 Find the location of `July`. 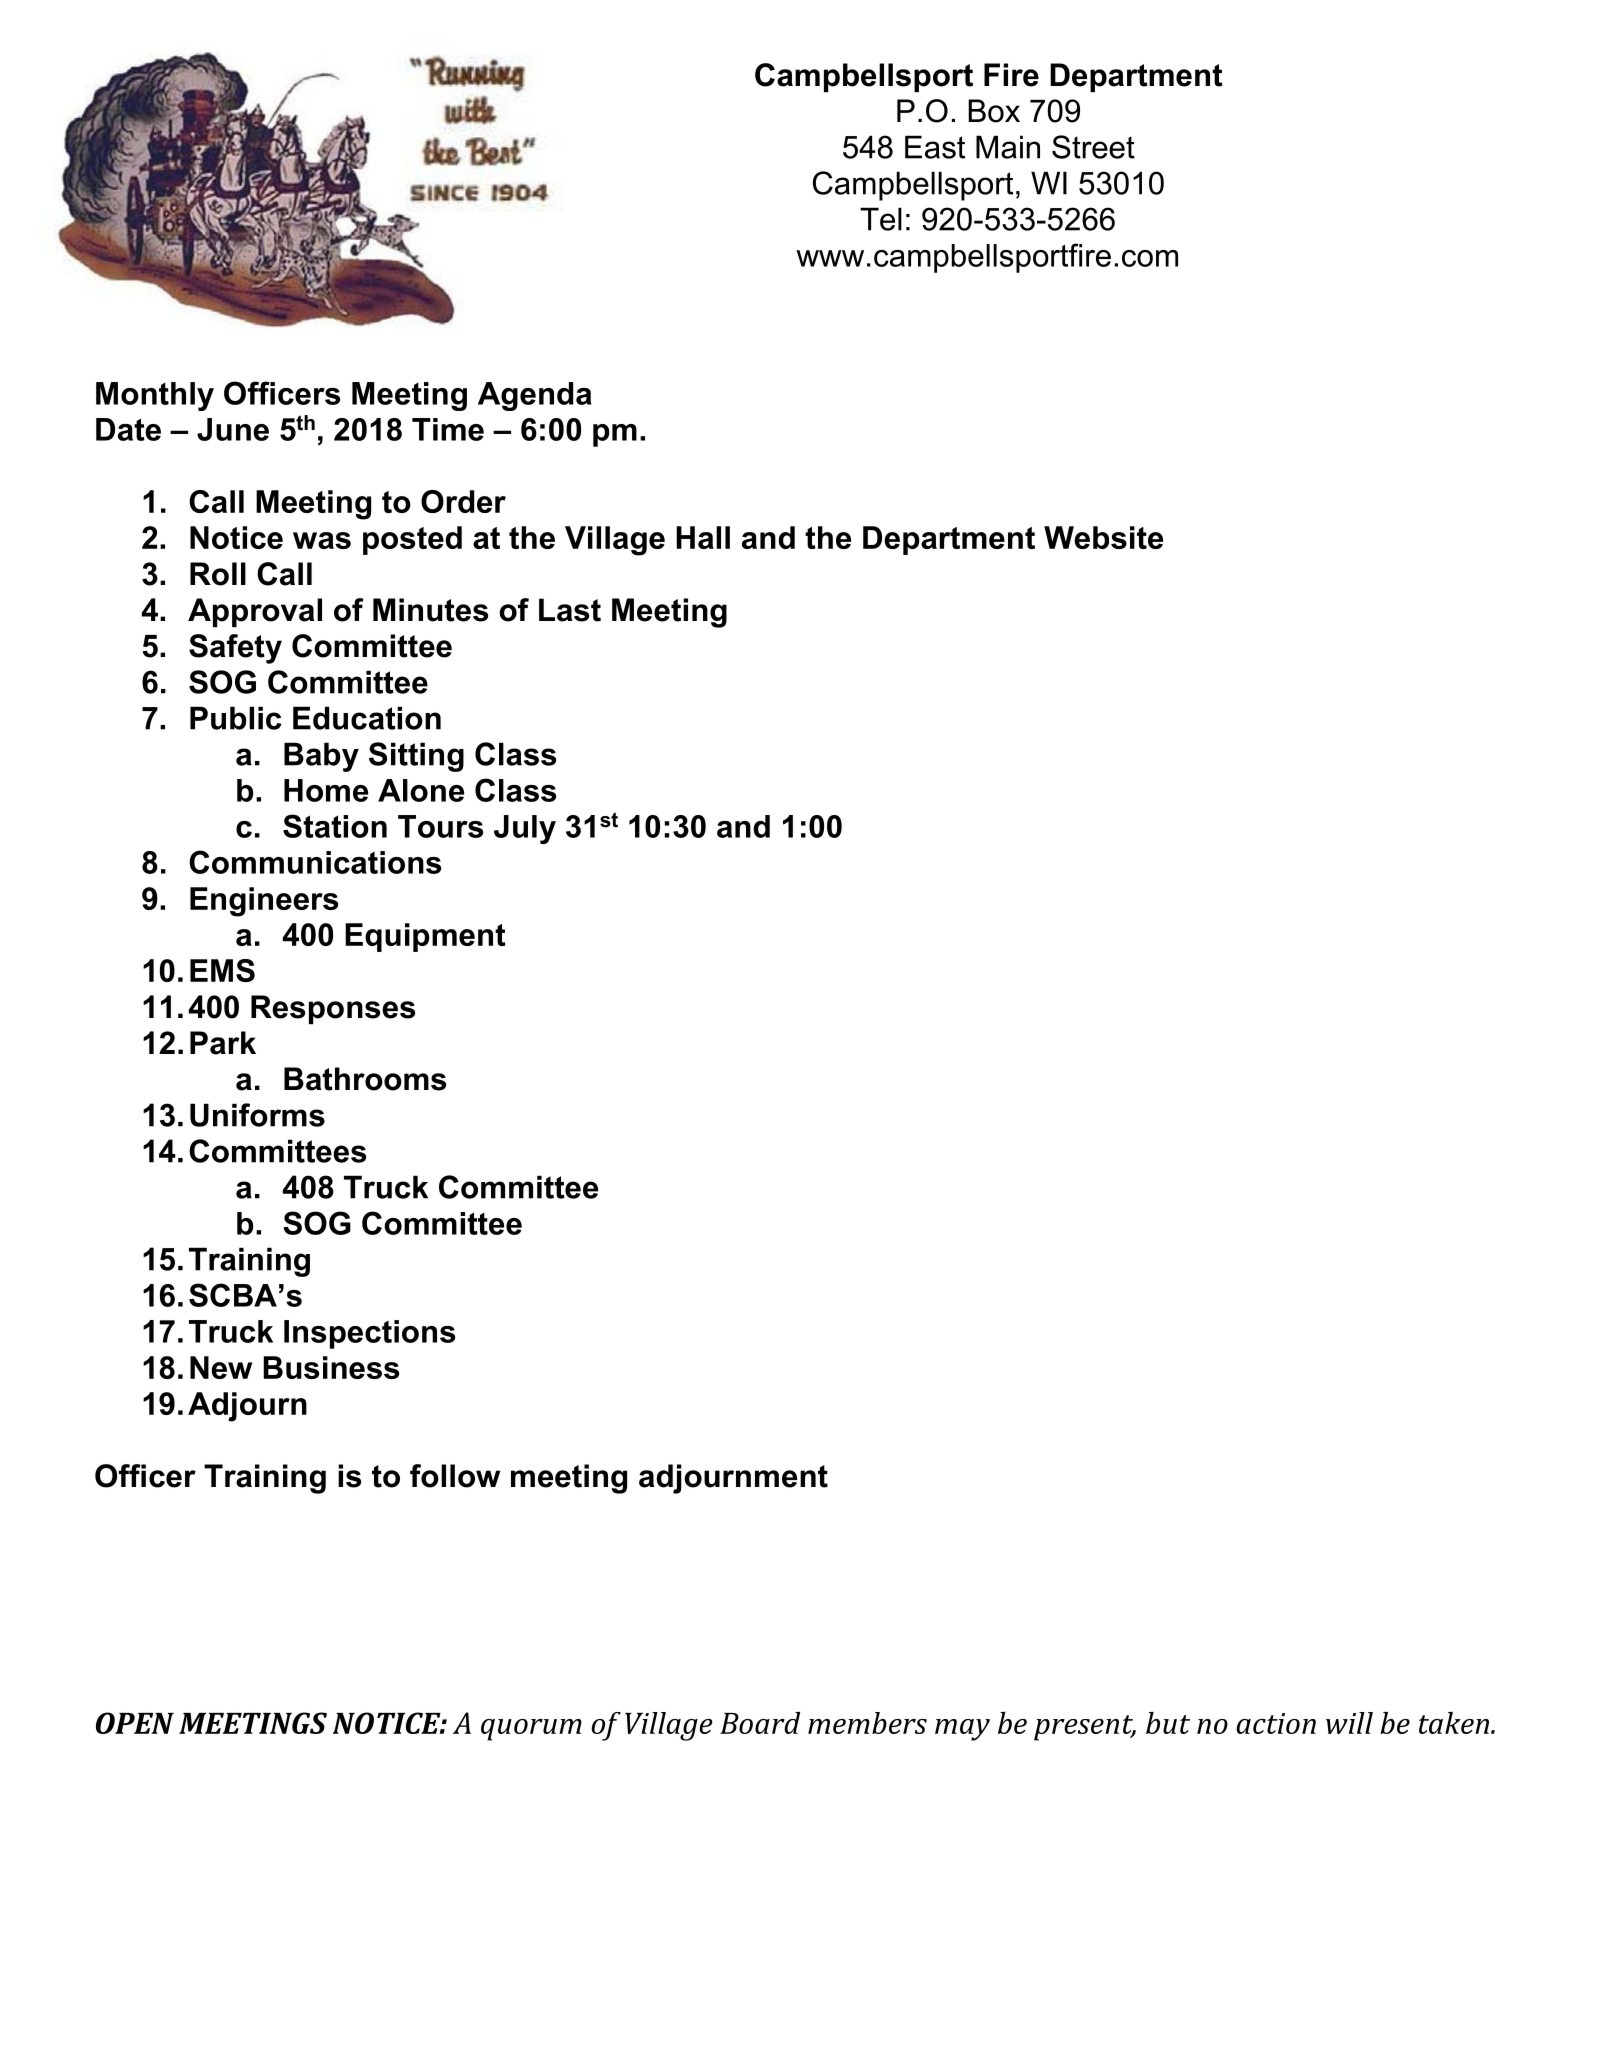

July is located at coordinates (525, 829).
